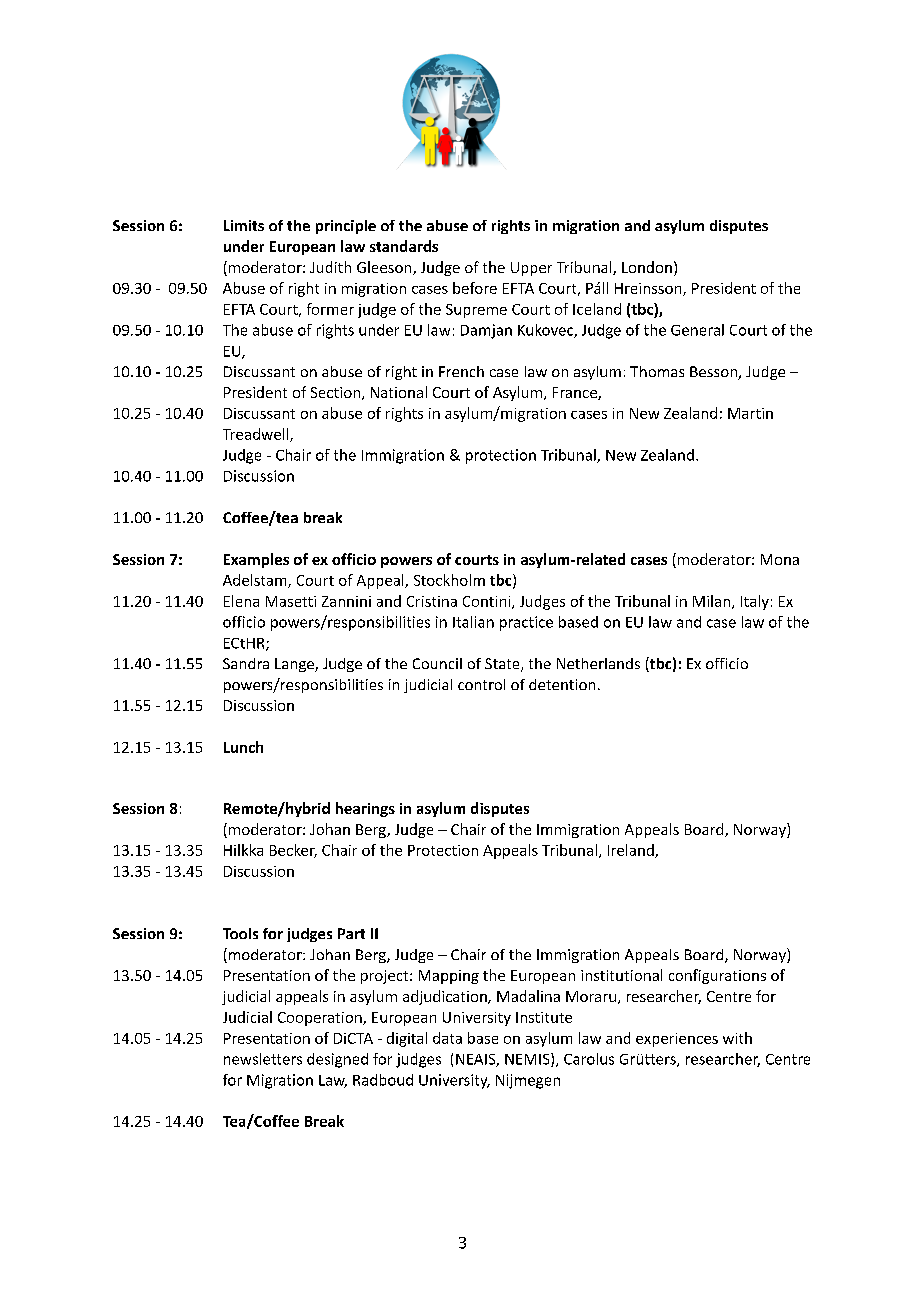  I want to click on with, so click(737, 1038).
